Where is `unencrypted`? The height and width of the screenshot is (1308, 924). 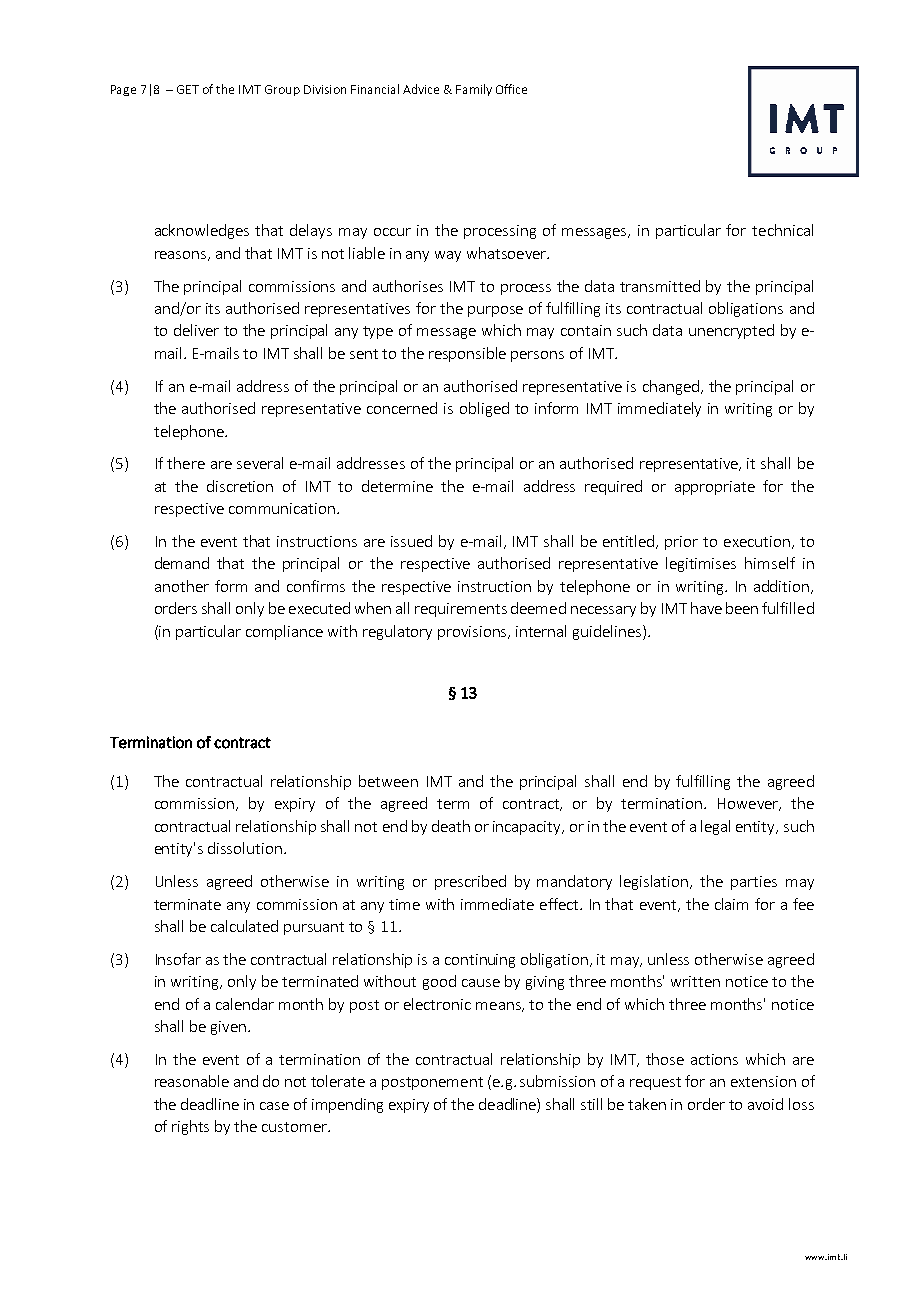 unencrypted is located at coordinates (731, 331).
